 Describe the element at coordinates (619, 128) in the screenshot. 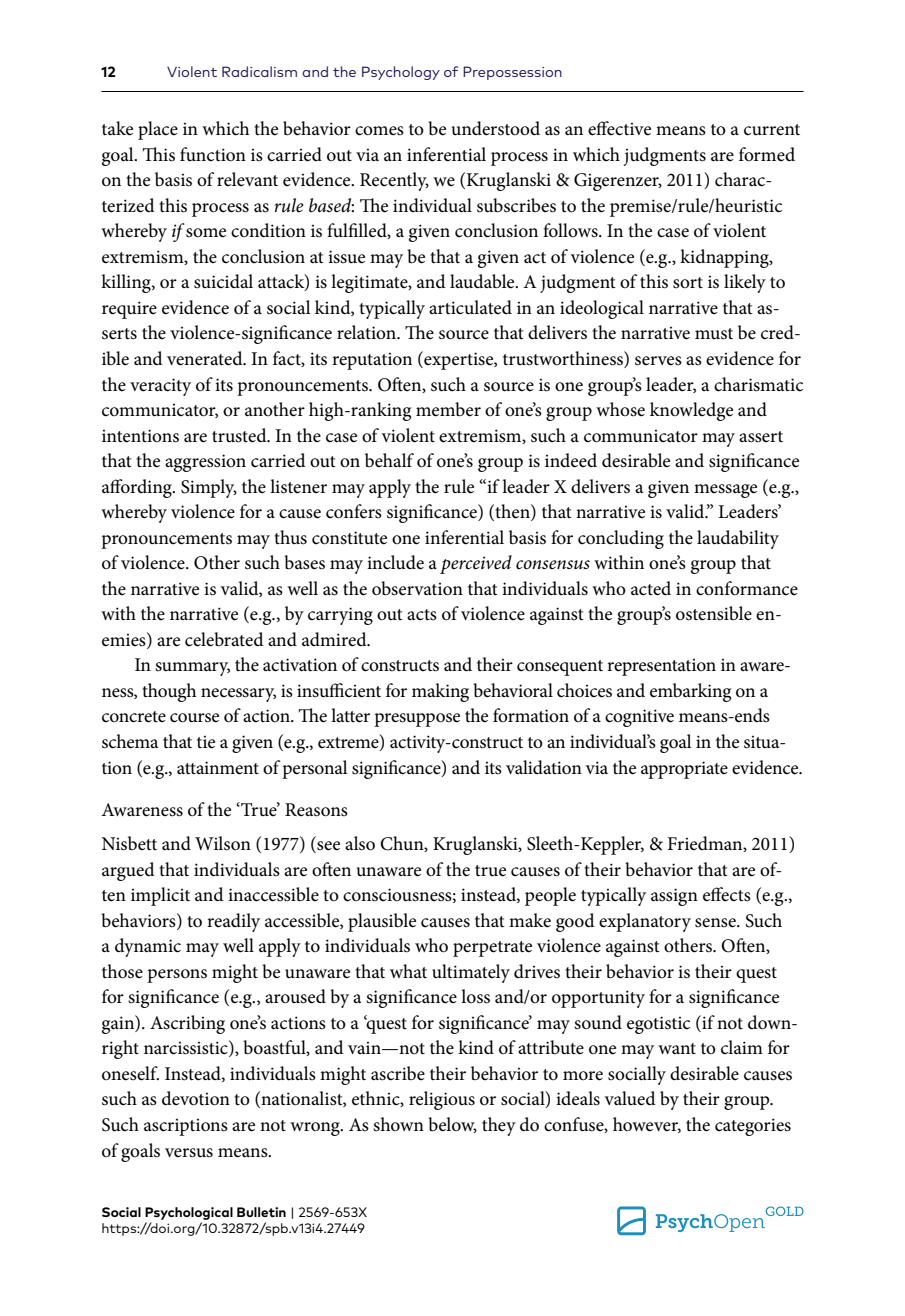

I see `effective` at that location.
